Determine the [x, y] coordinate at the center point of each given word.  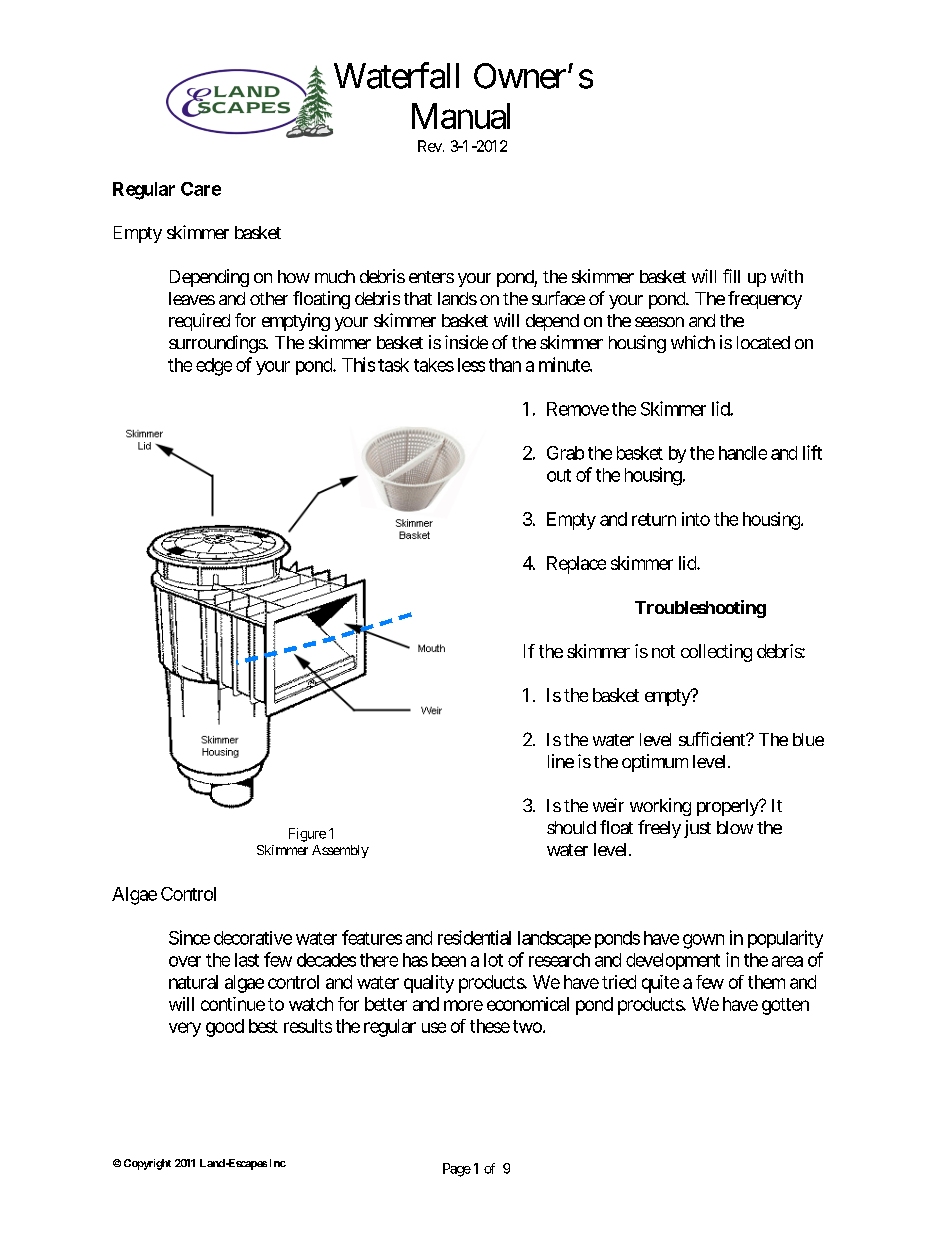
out [559, 475]
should [571, 827]
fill [731, 276]
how [294, 276]
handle [743, 453]
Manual [461, 116]
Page [457, 1170]
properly [728, 807]
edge [214, 367]
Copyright [147, 1164]
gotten [785, 1006]
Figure [307, 835]
